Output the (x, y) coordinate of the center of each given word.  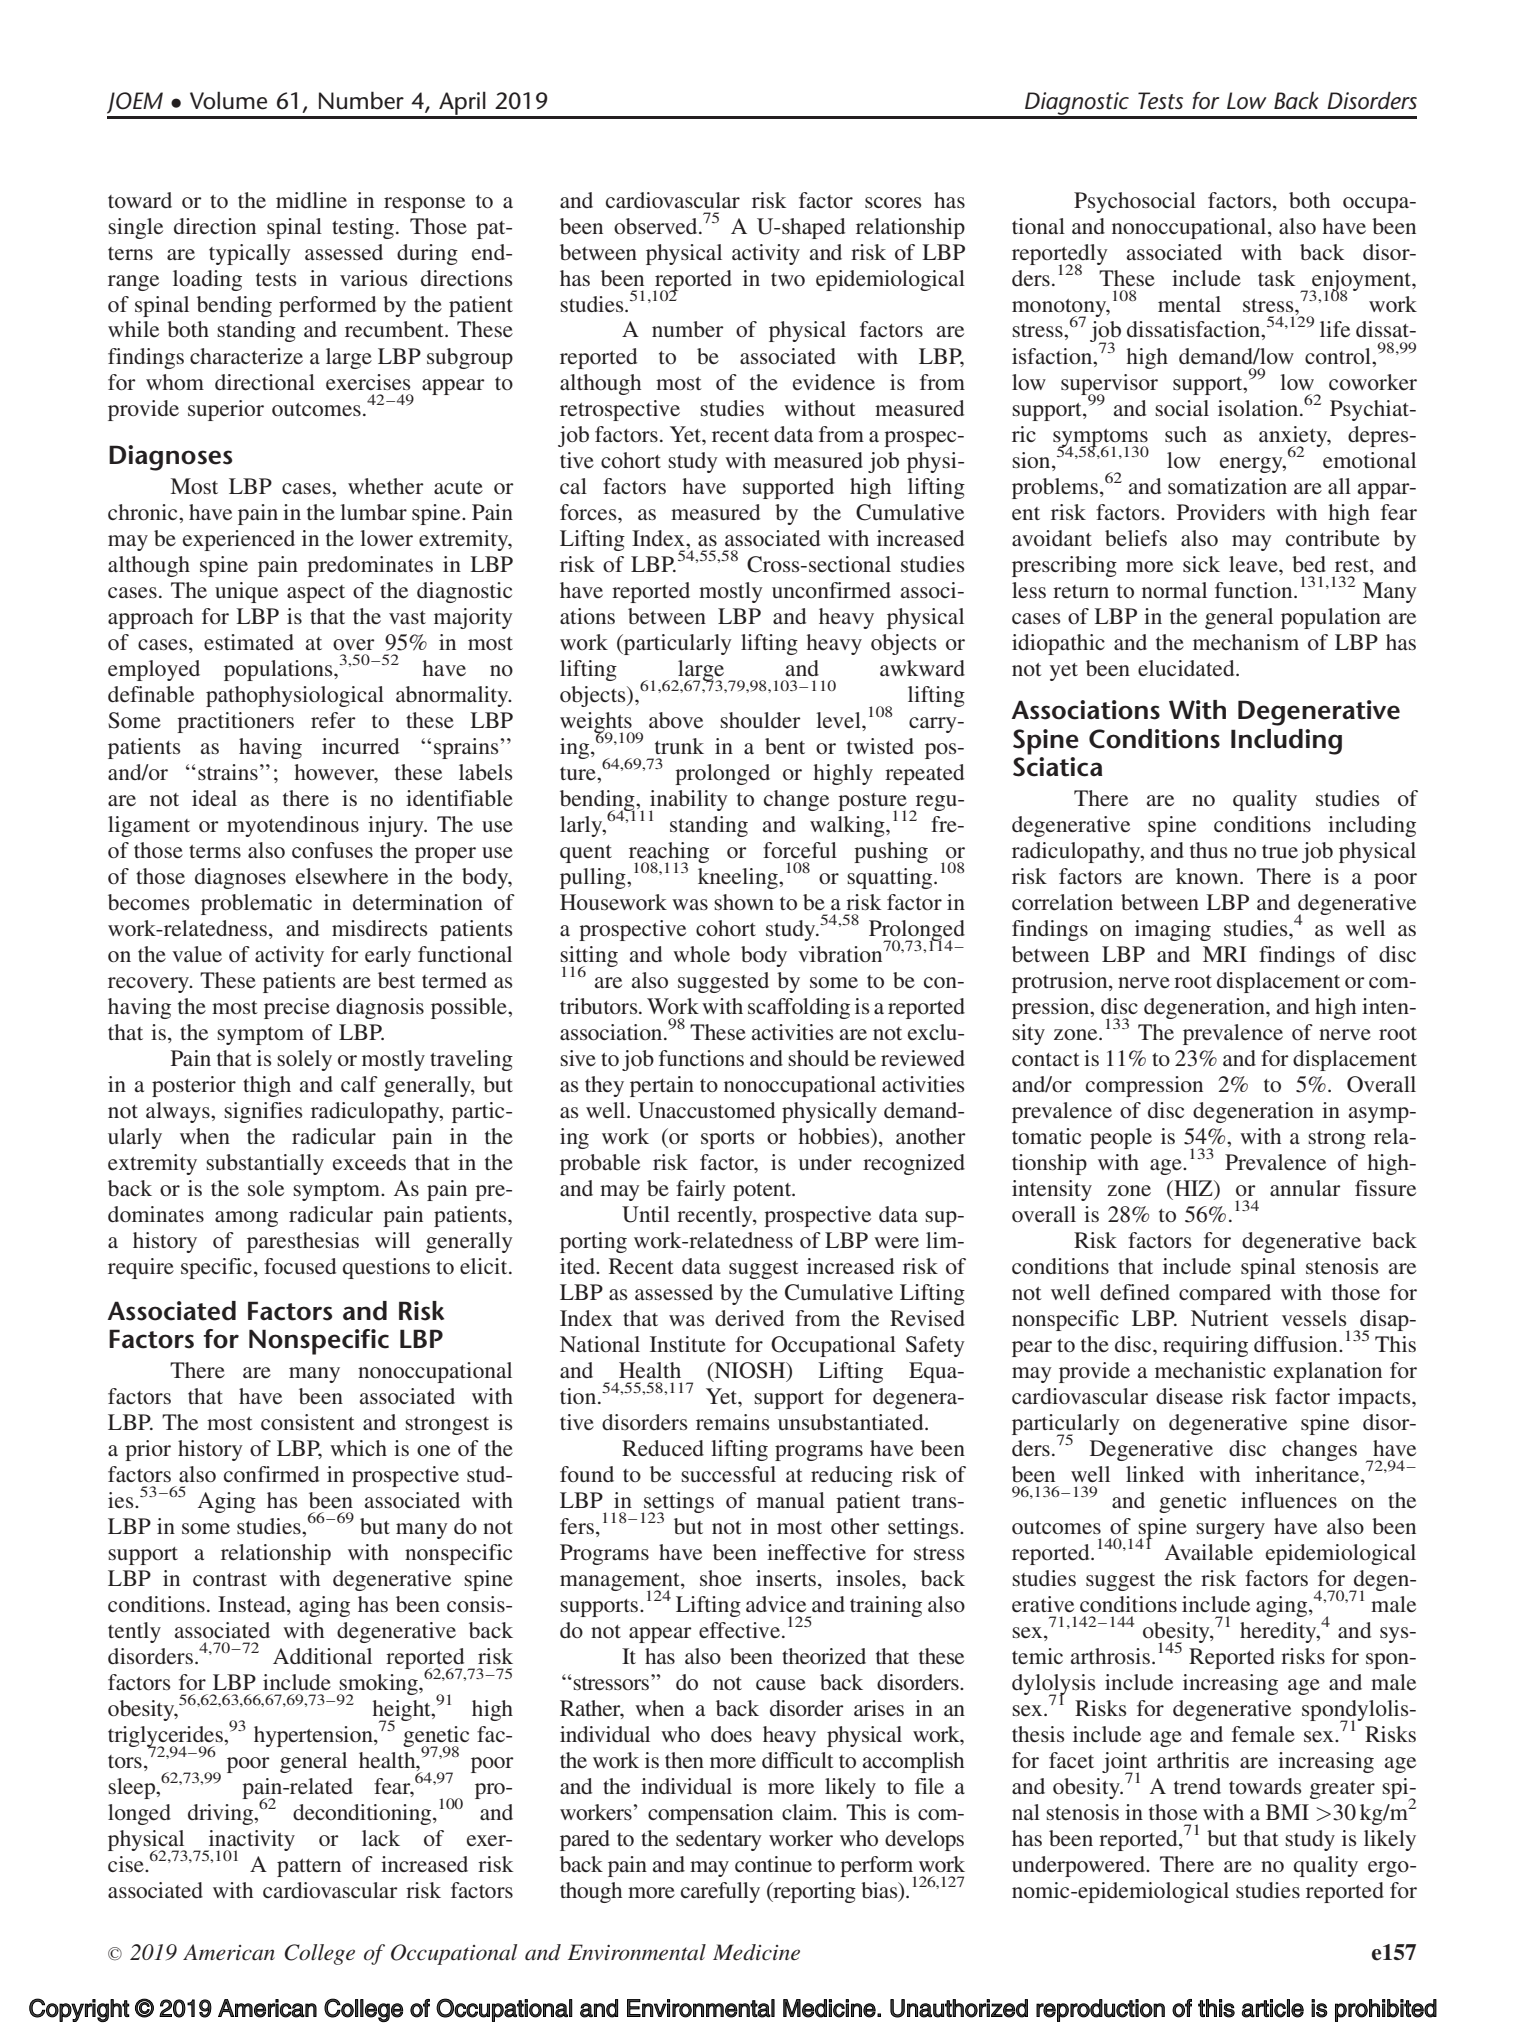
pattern (309, 1868)
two (788, 279)
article (1273, 2008)
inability (688, 801)
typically (250, 254)
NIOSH (750, 1370)
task (1277, 278)
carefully (720, 1892)
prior (148, 1450)
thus (1209, 850)
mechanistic (1210, 1370)
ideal (214, 798)
